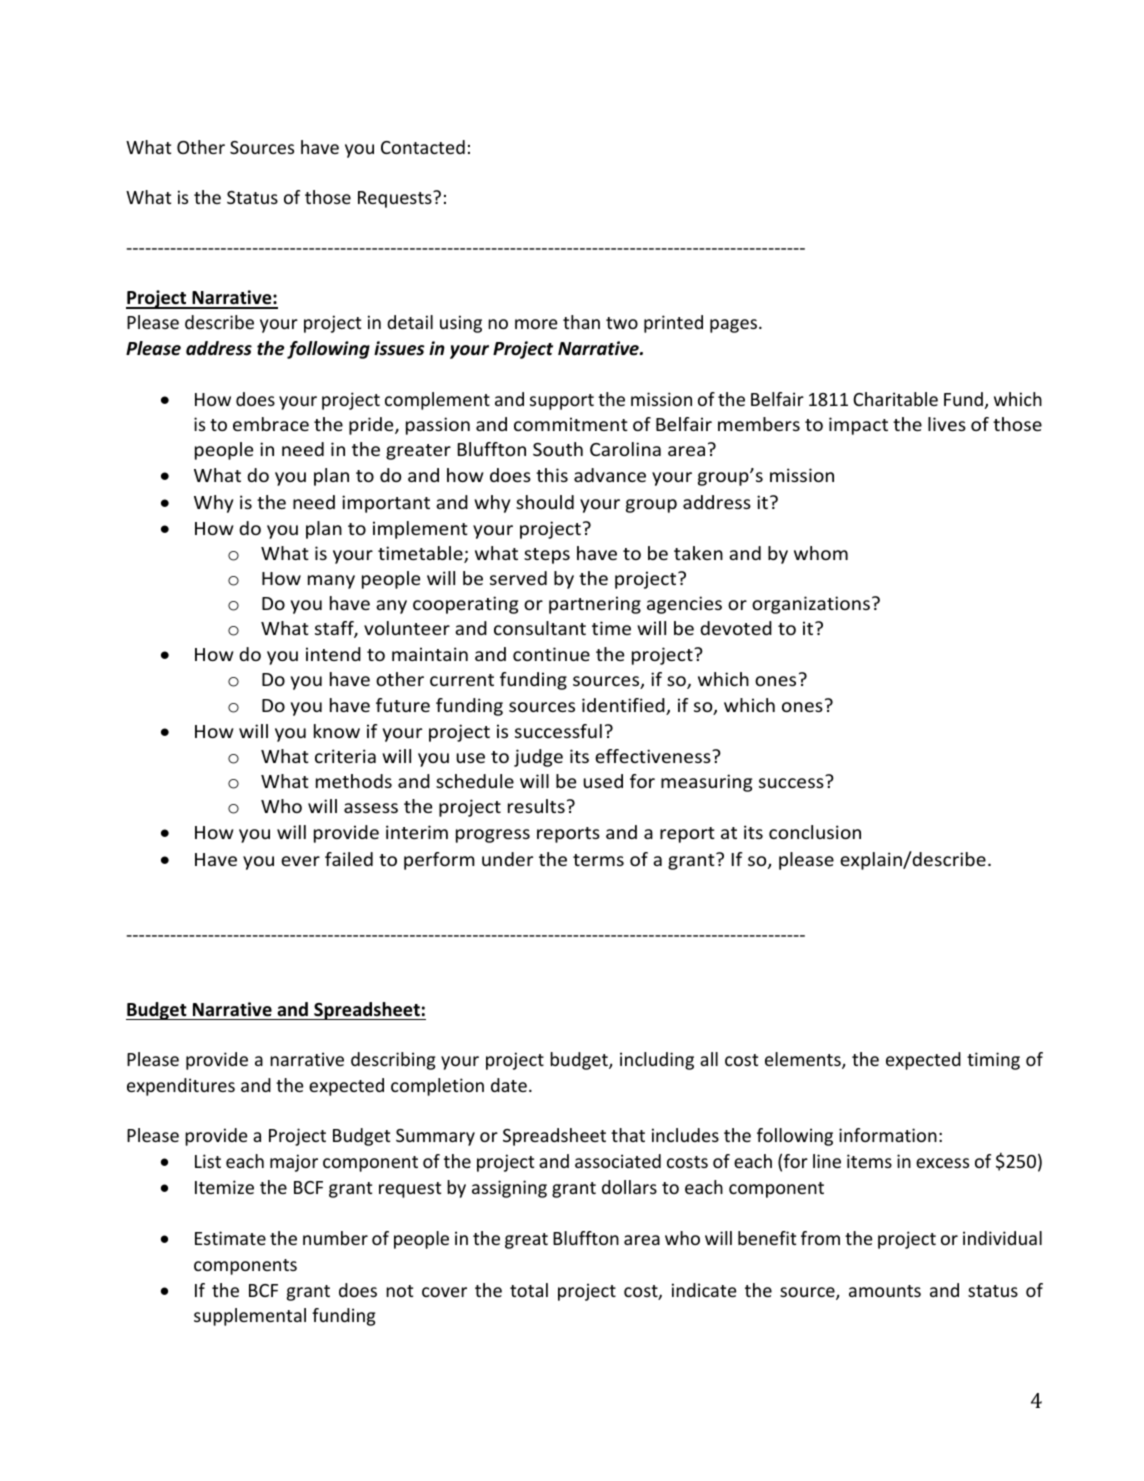 The width and height of the screenshot is (1144, 1481). Describe the element at coordinates (624, 706) in the screenshot. I see `identified` at that location.
